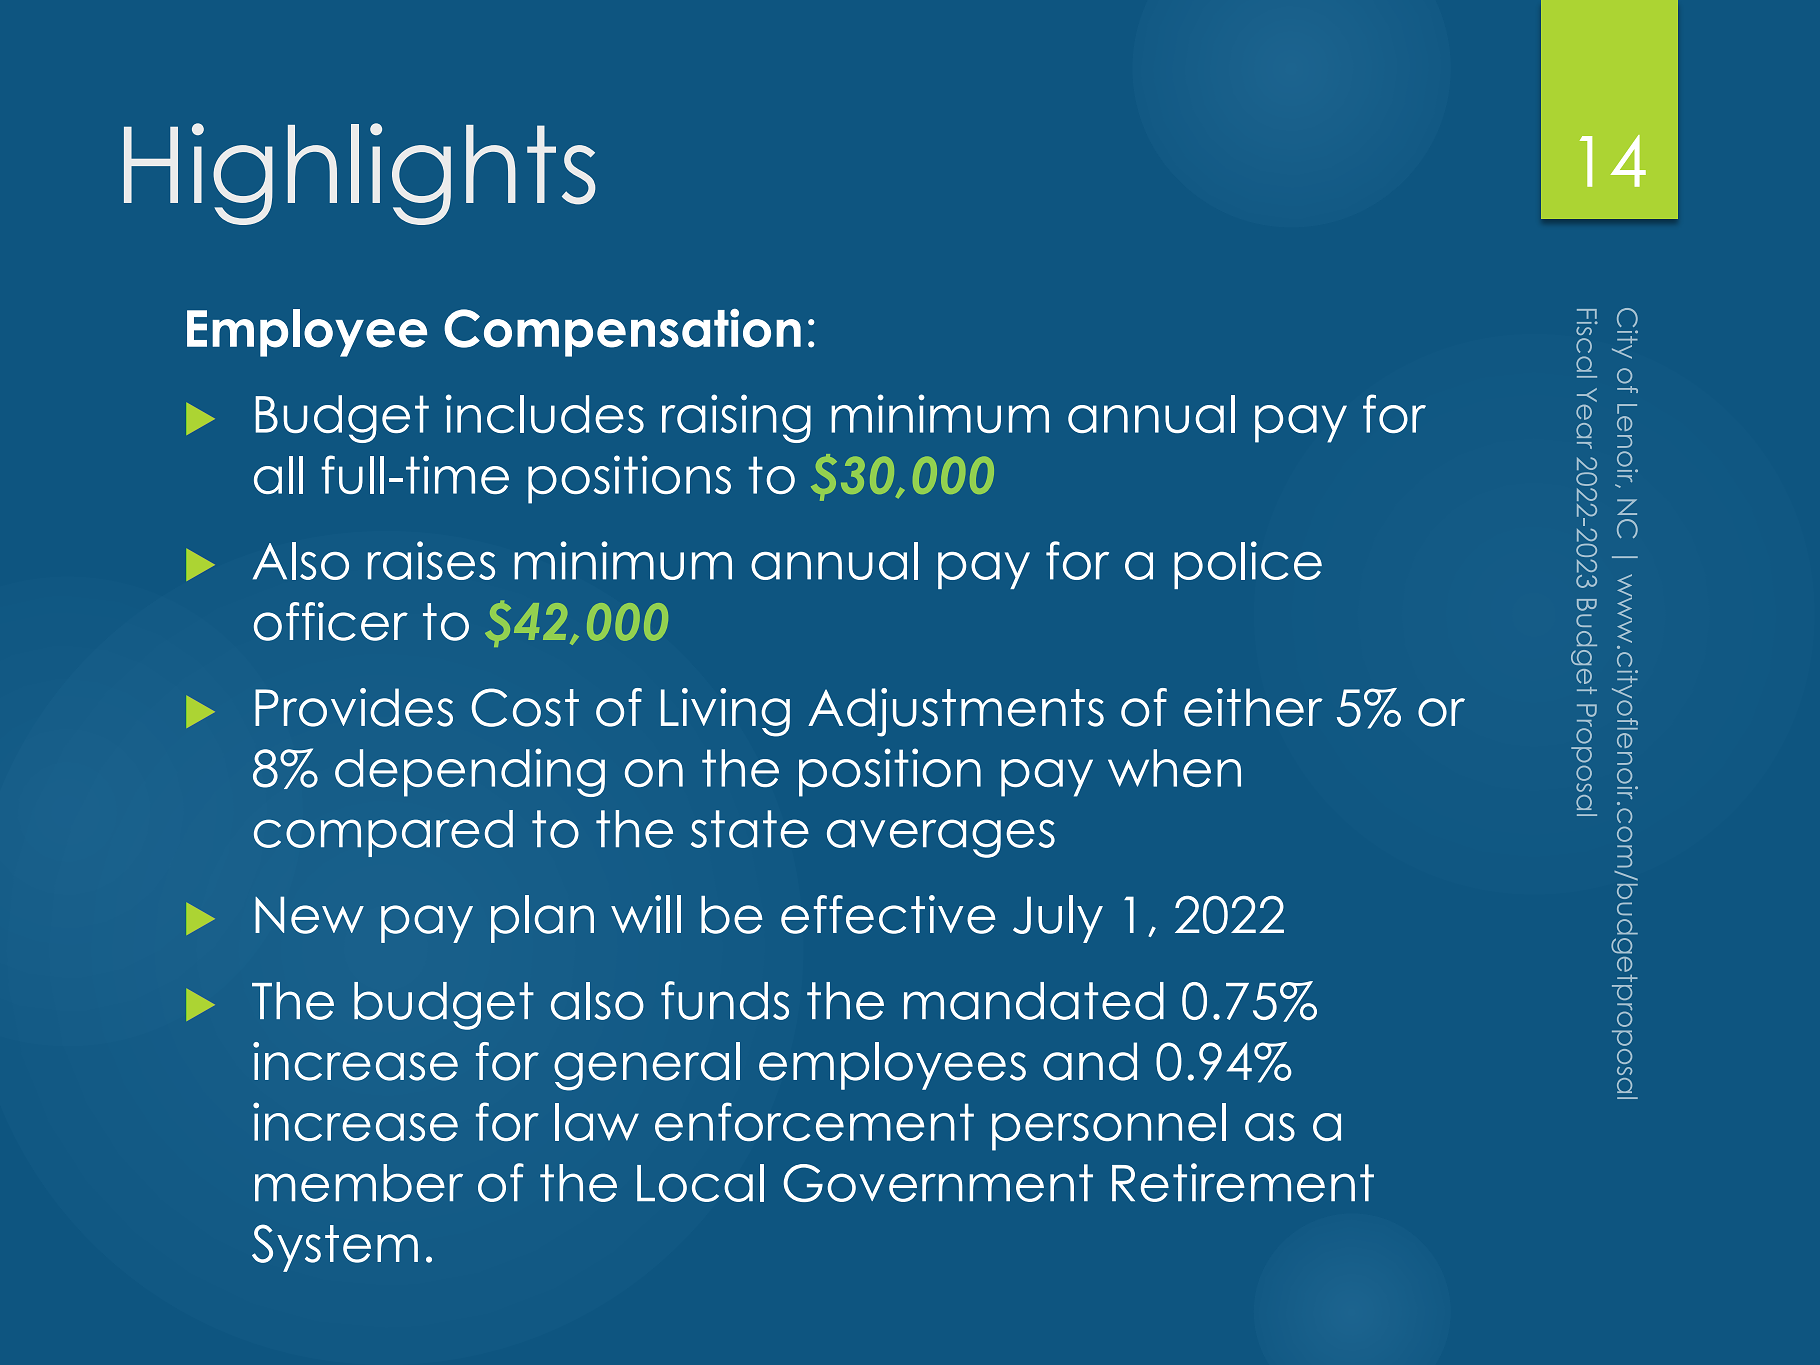 This image has height=1365, width=1820. What do you see at coordinates (360, 174) in the image?
I see `Highlights` at bounding box center [360, 174].
